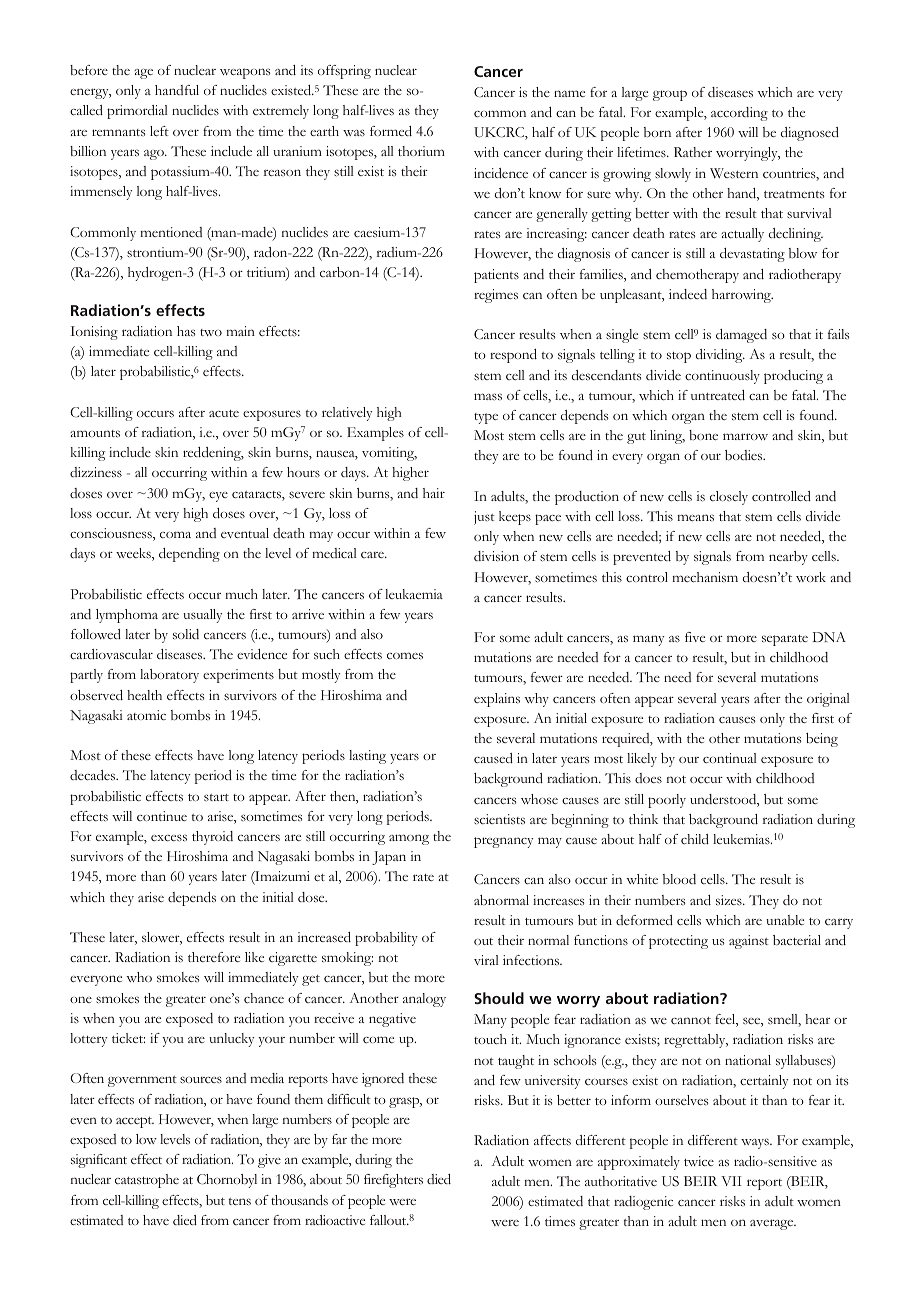 Image resolution: width=924 pixels, height=1308 pixels. Describe the element at coordinates (147, 1181) in the screenshot. I see `catastrophe` at that location.
